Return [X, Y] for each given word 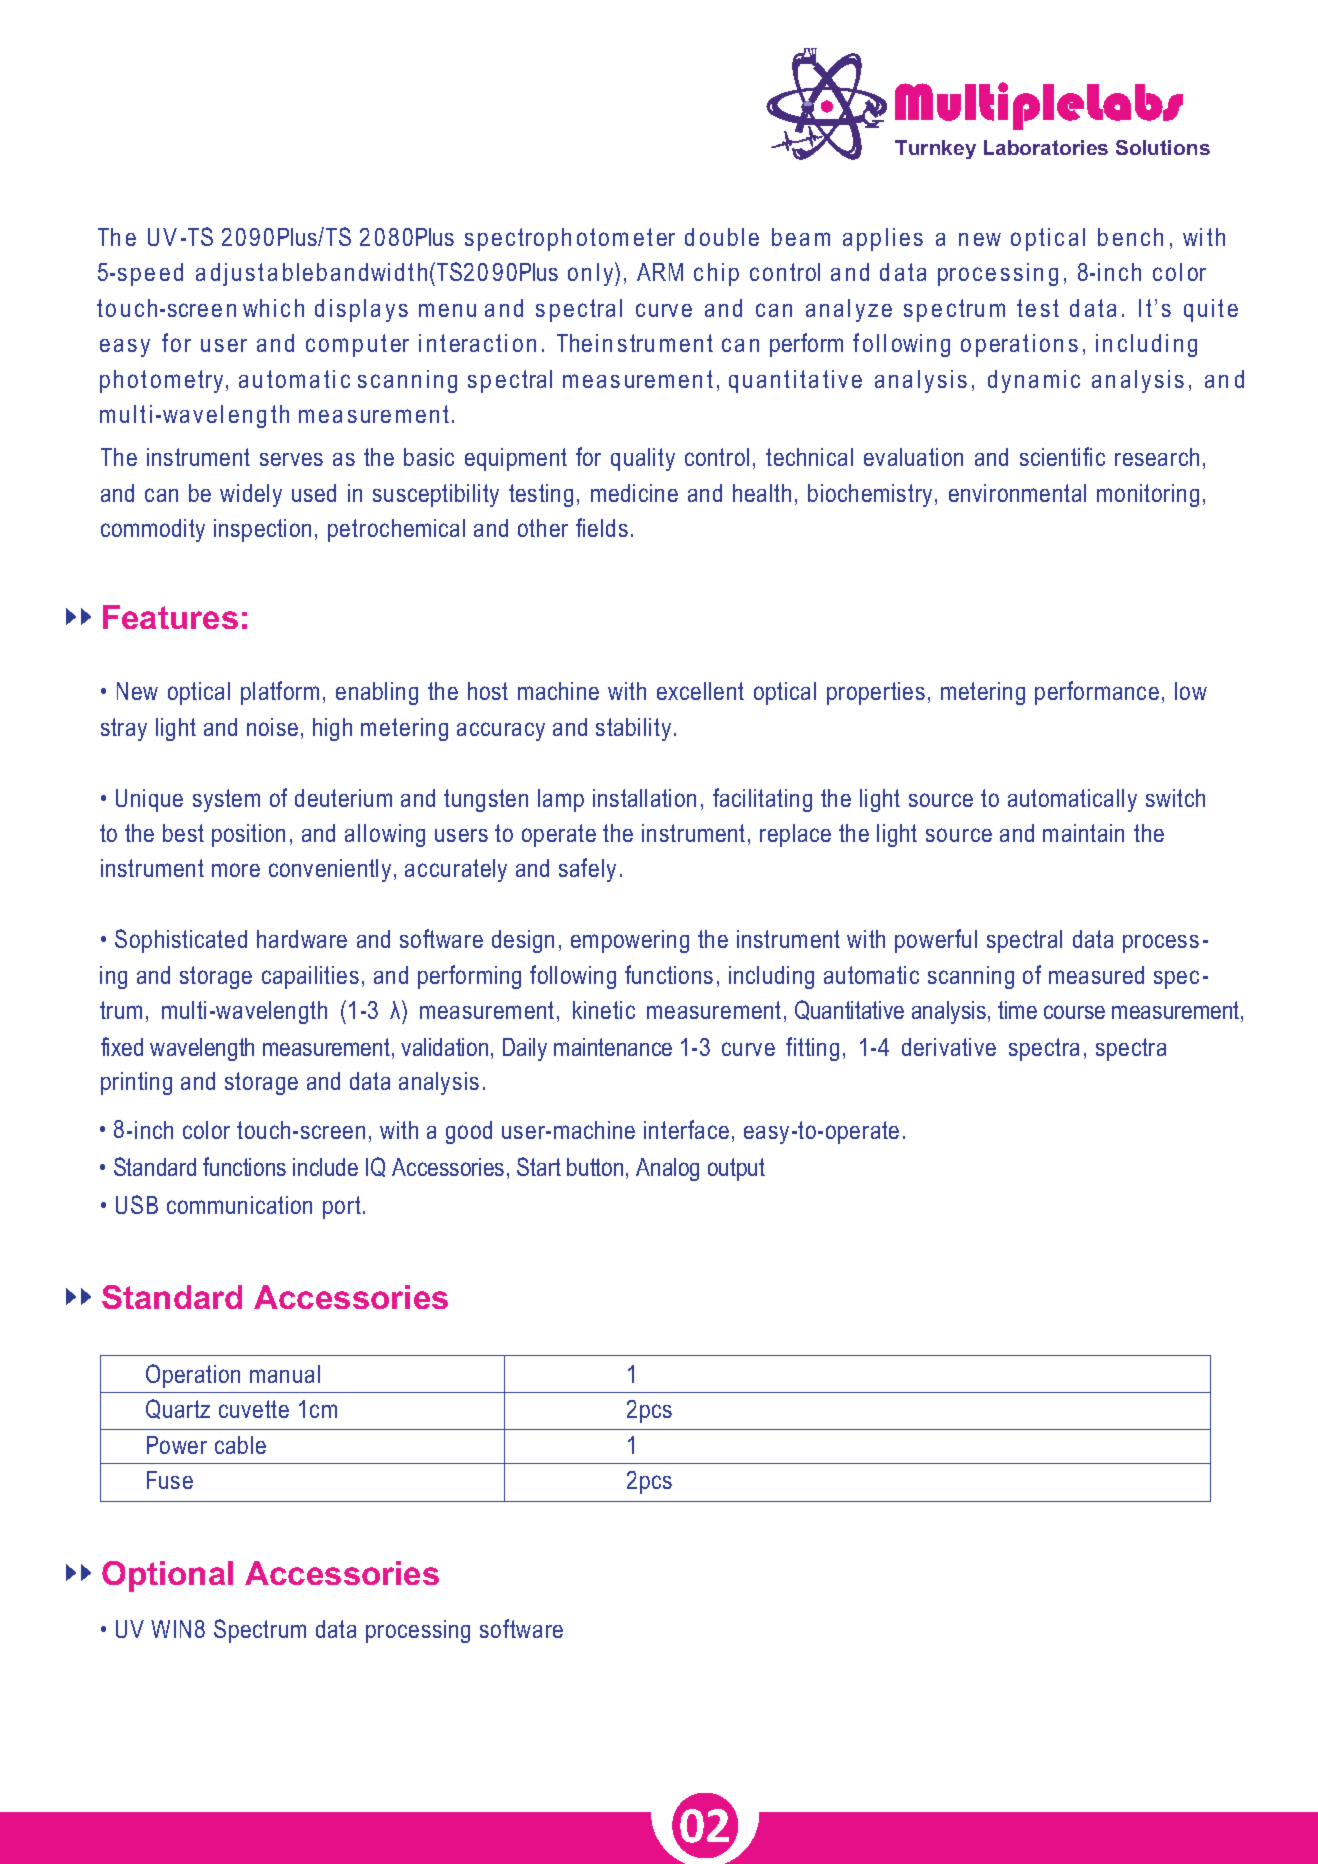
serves [291, 459]
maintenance [613, 1047]
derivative [949, 1047]
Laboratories [1046, 147]
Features [170, 617]
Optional [167, 1576]
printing [136, 1083]
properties [876, 693]
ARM [660, 272]
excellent [700, 691]
